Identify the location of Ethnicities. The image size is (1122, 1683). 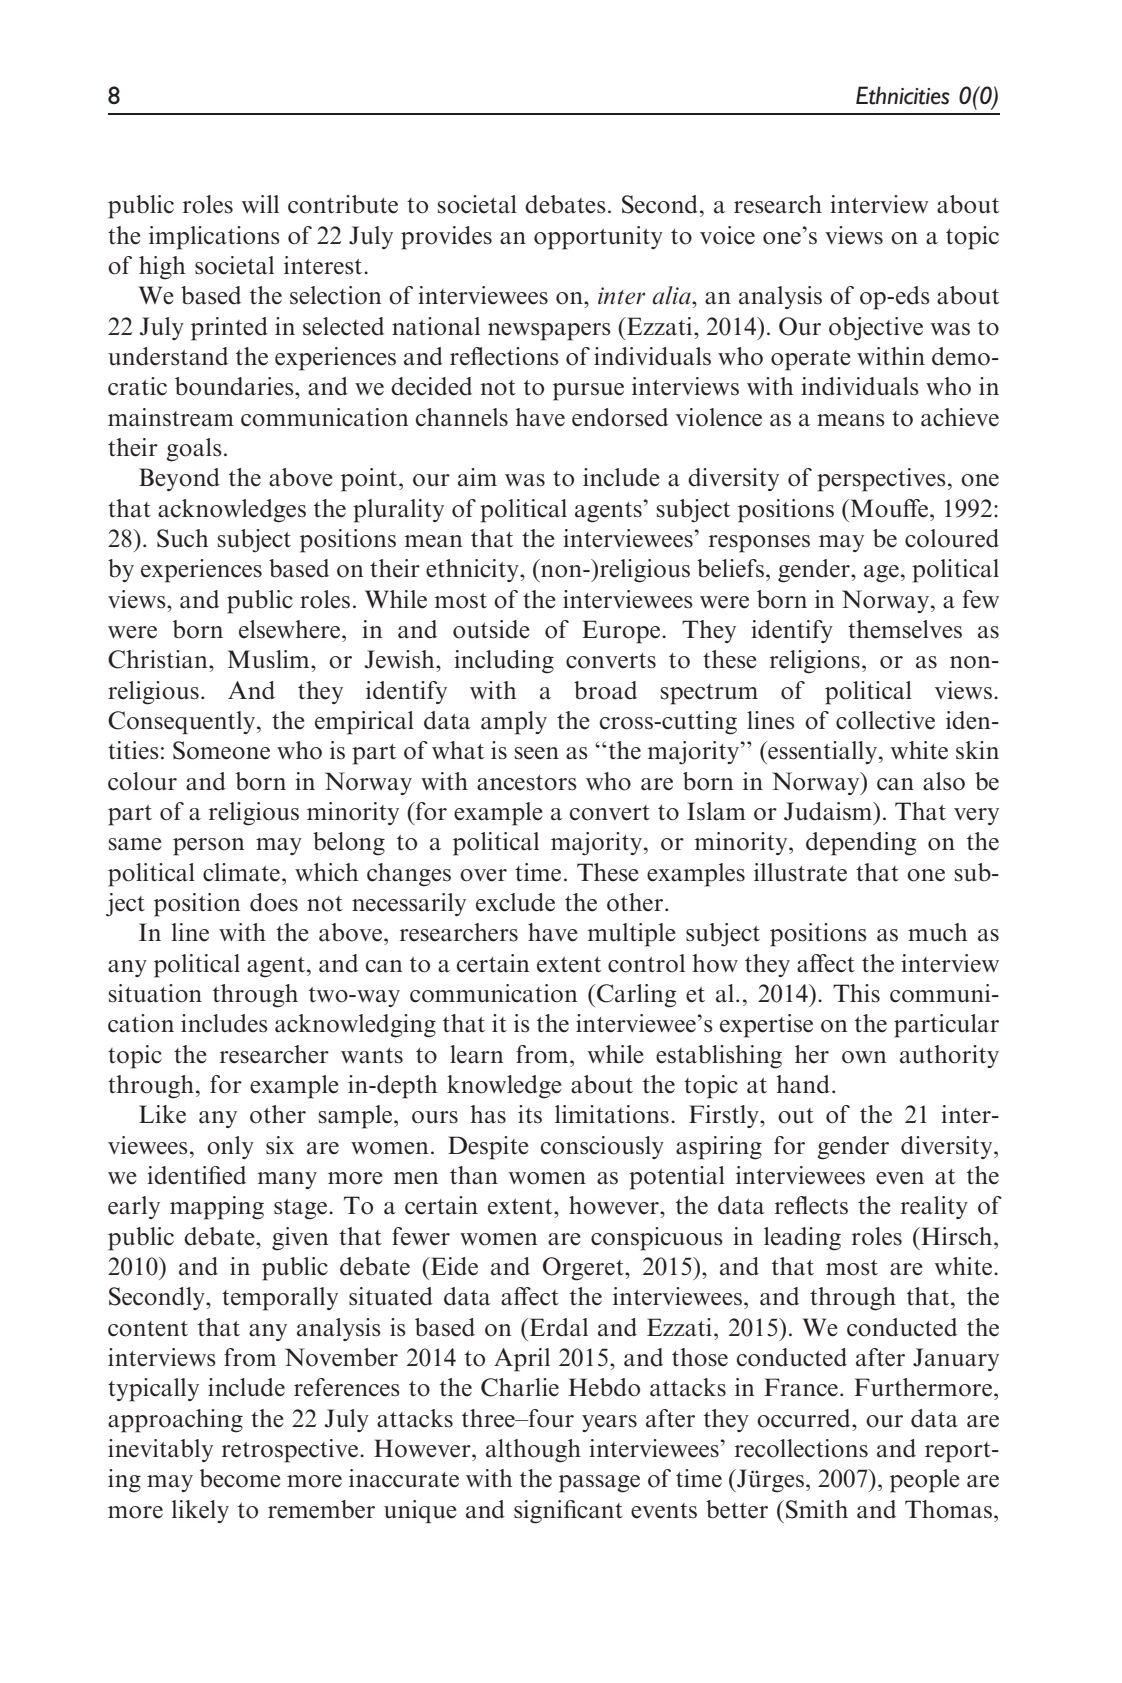
(903, 95).
